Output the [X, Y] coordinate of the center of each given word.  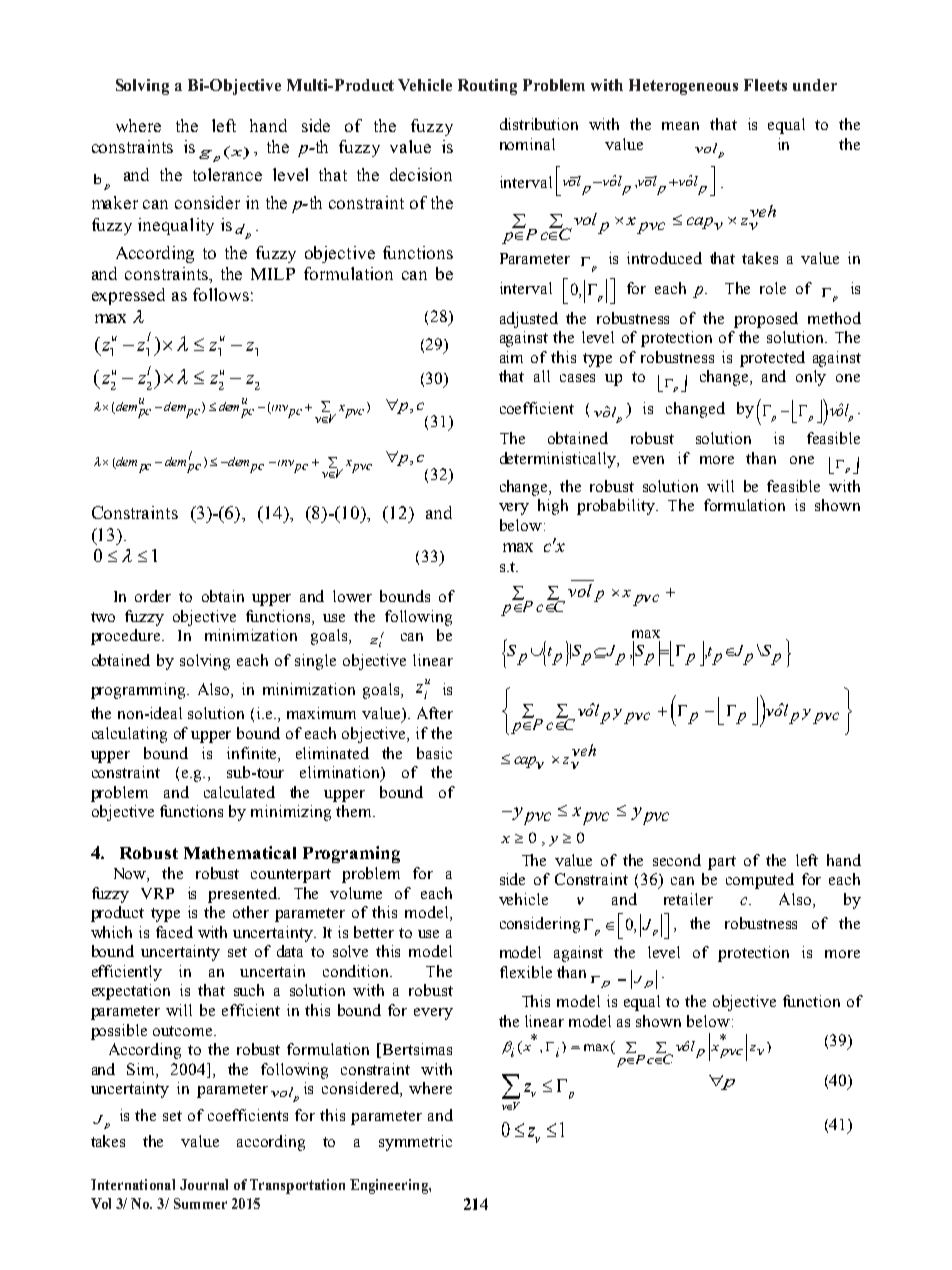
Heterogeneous [683, 87]
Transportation [297, 1186]
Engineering [390, 1186]
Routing [487, 87]
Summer [200, 1203]
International [133, 1184]
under [815, 85]
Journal [204, 1184]
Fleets [765, 85]
